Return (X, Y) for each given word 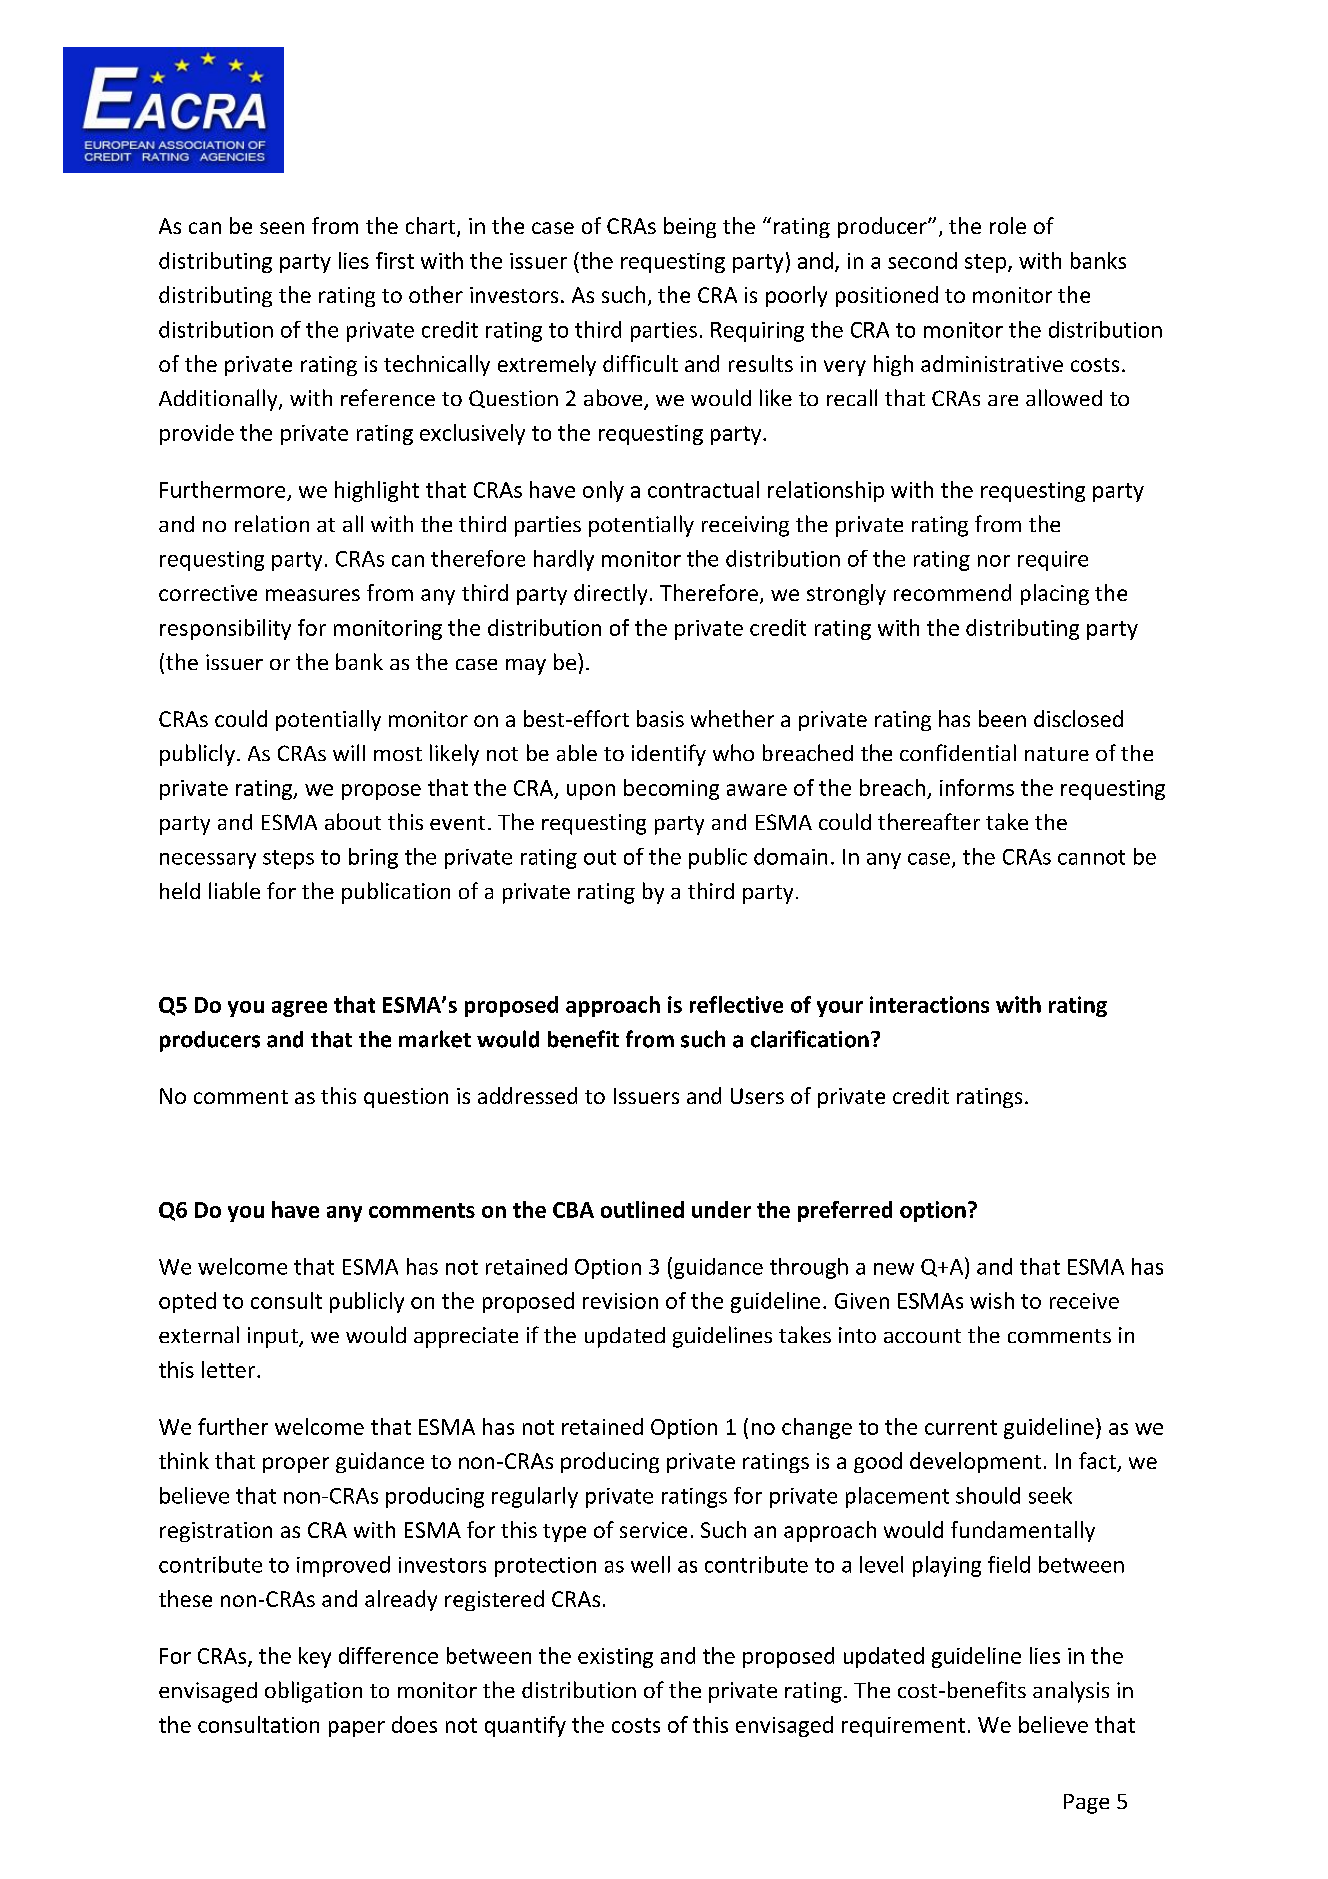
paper (357, 1729)
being (690, 227)
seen (282, 228)
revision (620, 1301)
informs (977, 787)
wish (992, 1300)
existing (615, 1658)
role (1008, 225)
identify (669, 755)
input (274, 1337)
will (349, 752)
